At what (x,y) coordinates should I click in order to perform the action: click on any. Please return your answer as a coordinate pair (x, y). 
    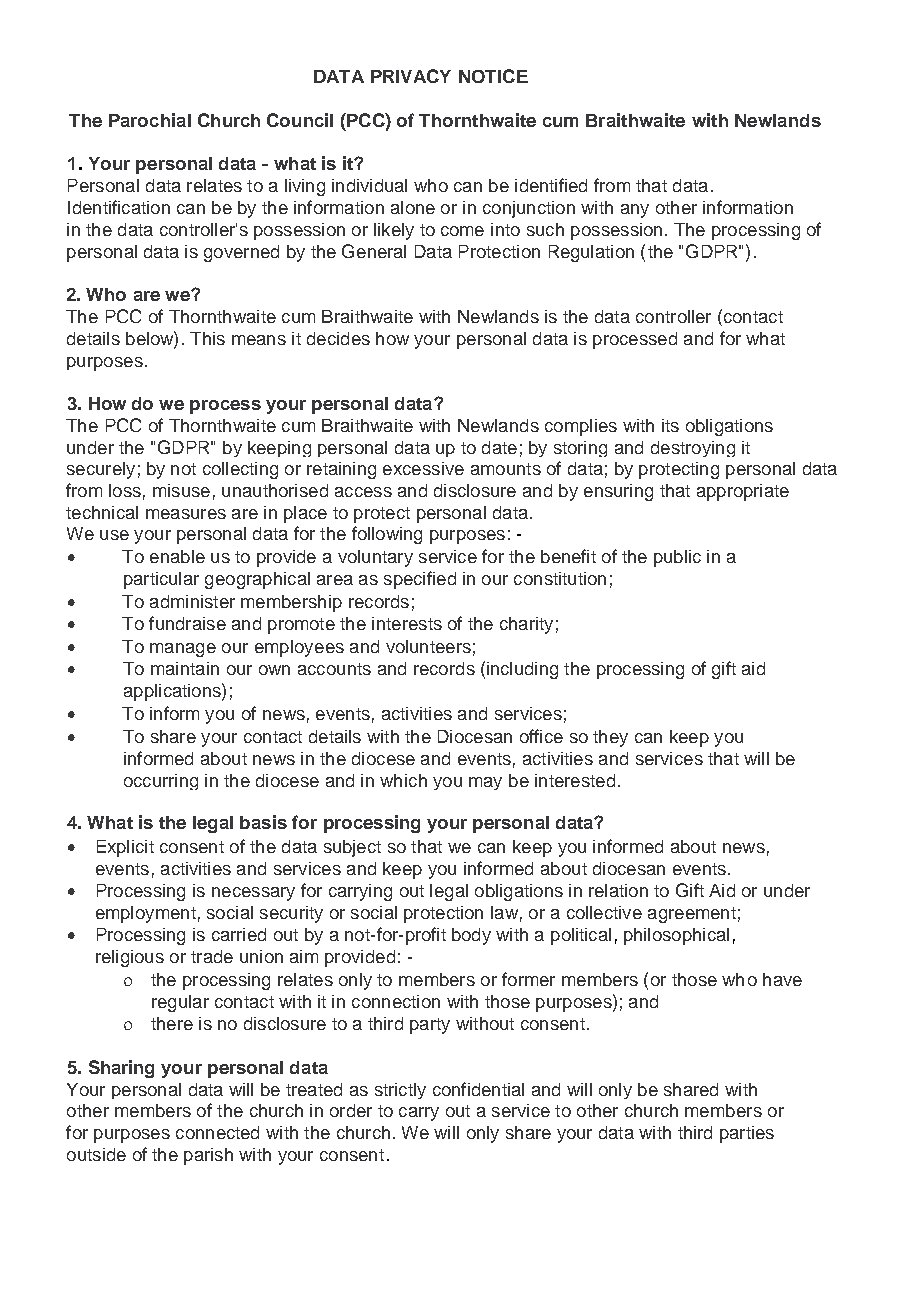
    Looking at the image, I should click on (635, 211).
